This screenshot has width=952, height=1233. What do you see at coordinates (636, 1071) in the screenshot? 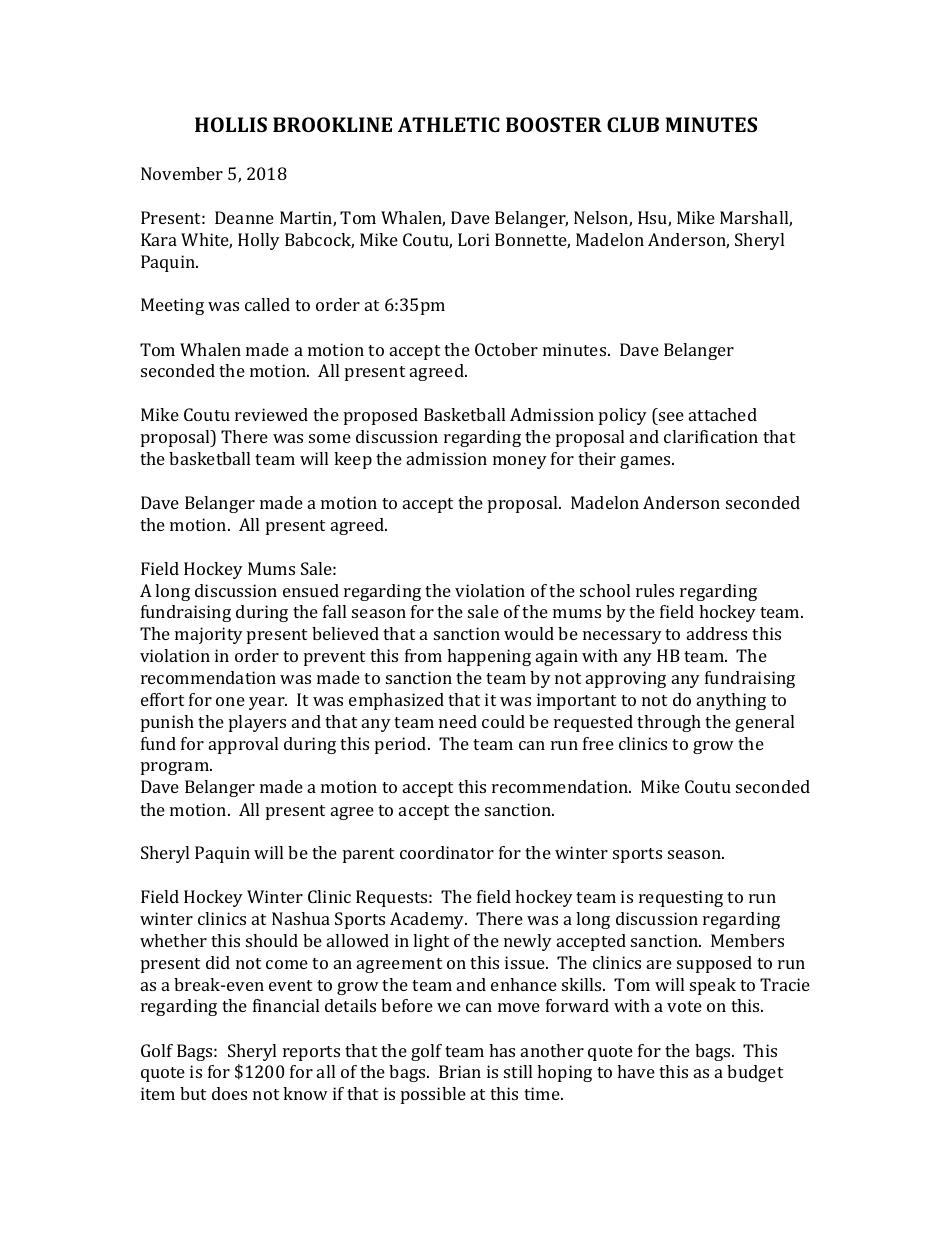
I see `have` at bounding box center [636, 1071].
